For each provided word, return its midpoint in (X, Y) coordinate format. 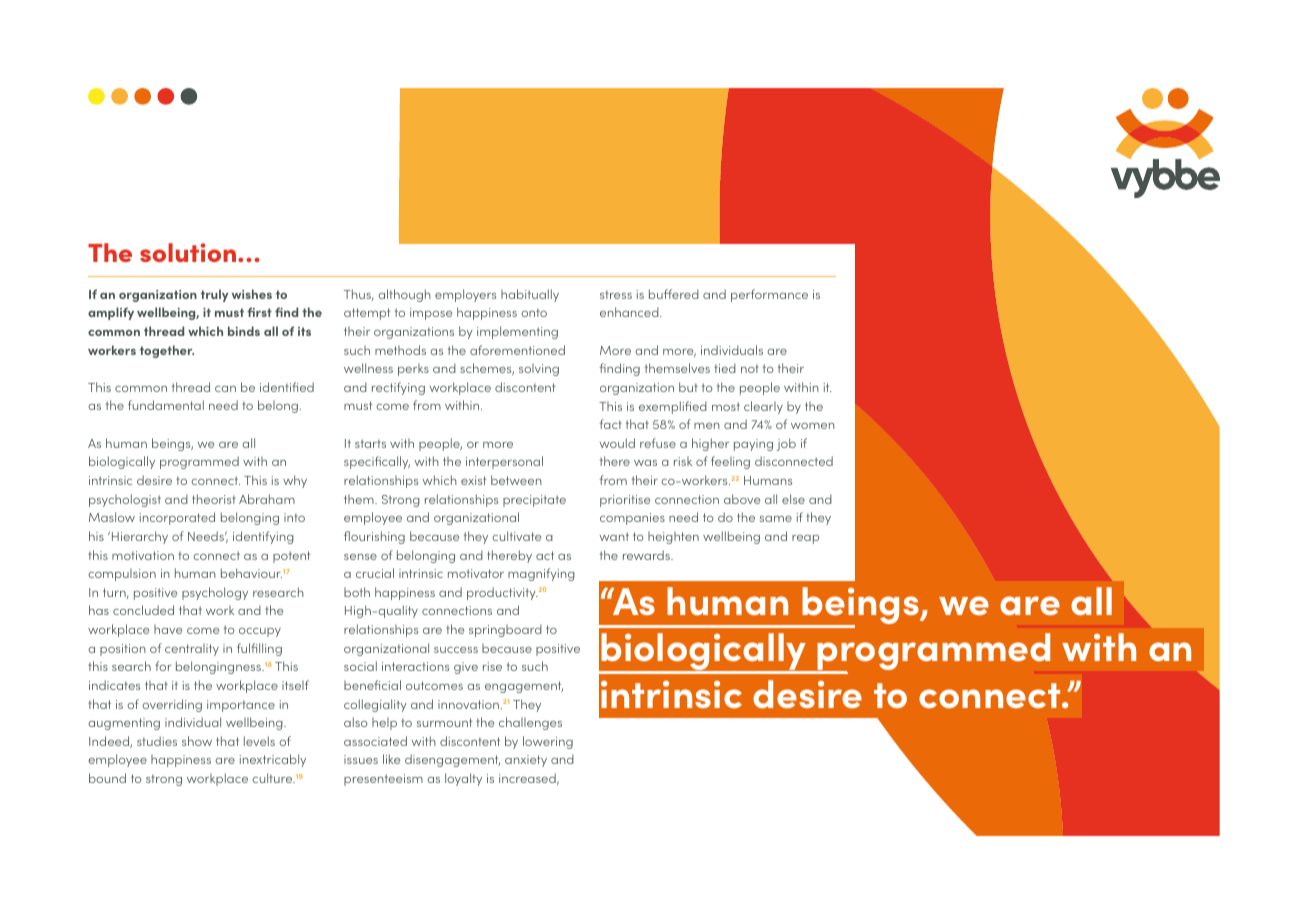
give (466, 668)
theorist (214, 499)
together (167, 351)
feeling (730, 462)
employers (465, 295)
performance (769, 295)
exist (474, 480)
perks (413, 369)
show (197, 741)
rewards (647, 555)
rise (492, 666)
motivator (476, 573)
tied (725, 368)
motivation (143, 555)
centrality (192, 649)
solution (188, 252)
